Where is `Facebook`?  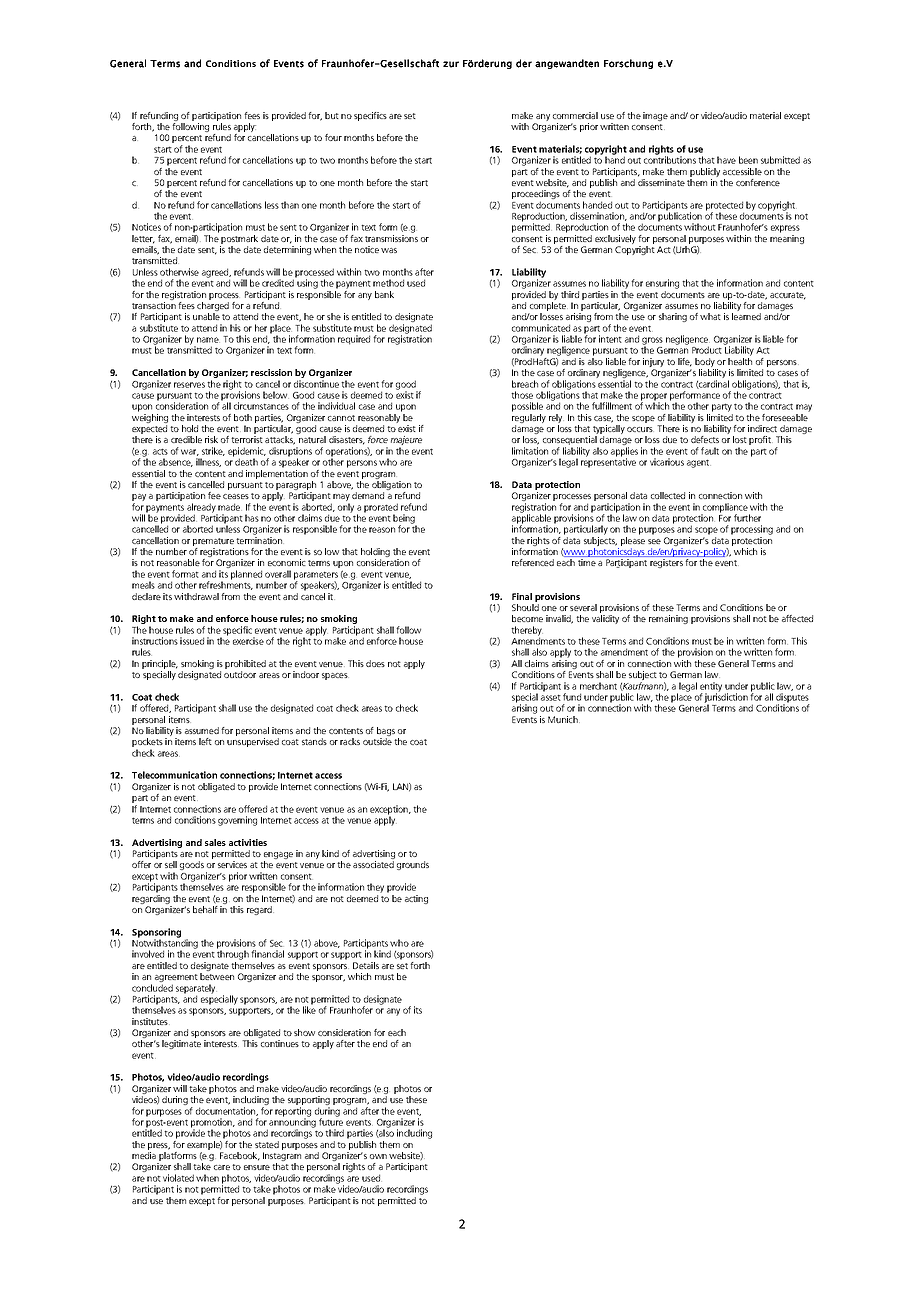 Facebook is located at coordinates (240, 1156).
